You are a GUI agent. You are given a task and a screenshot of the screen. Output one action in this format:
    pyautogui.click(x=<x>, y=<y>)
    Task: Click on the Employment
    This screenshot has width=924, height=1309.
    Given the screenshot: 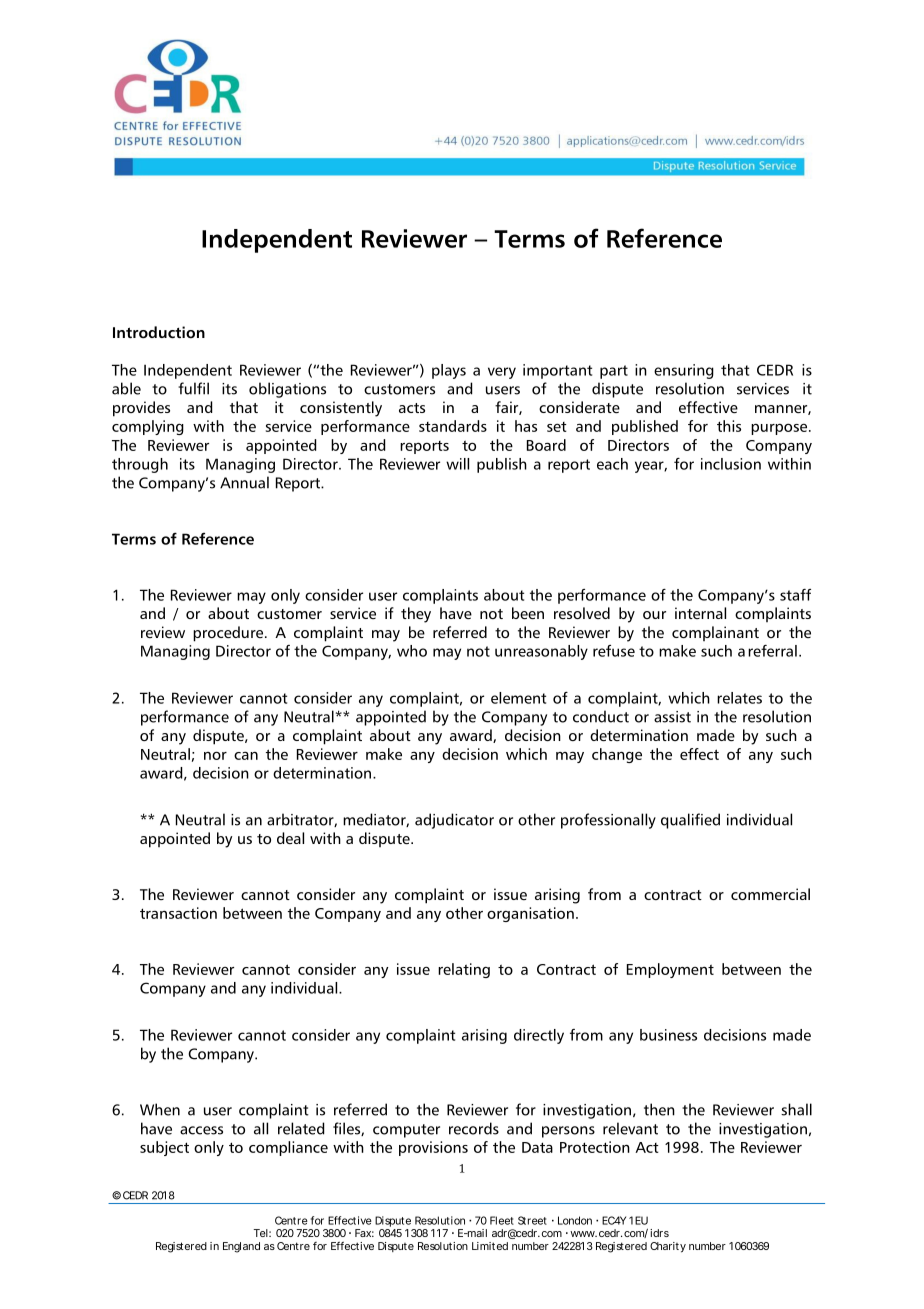 What is the action you would take?
    pyautogui.click(x=670, y=970)
